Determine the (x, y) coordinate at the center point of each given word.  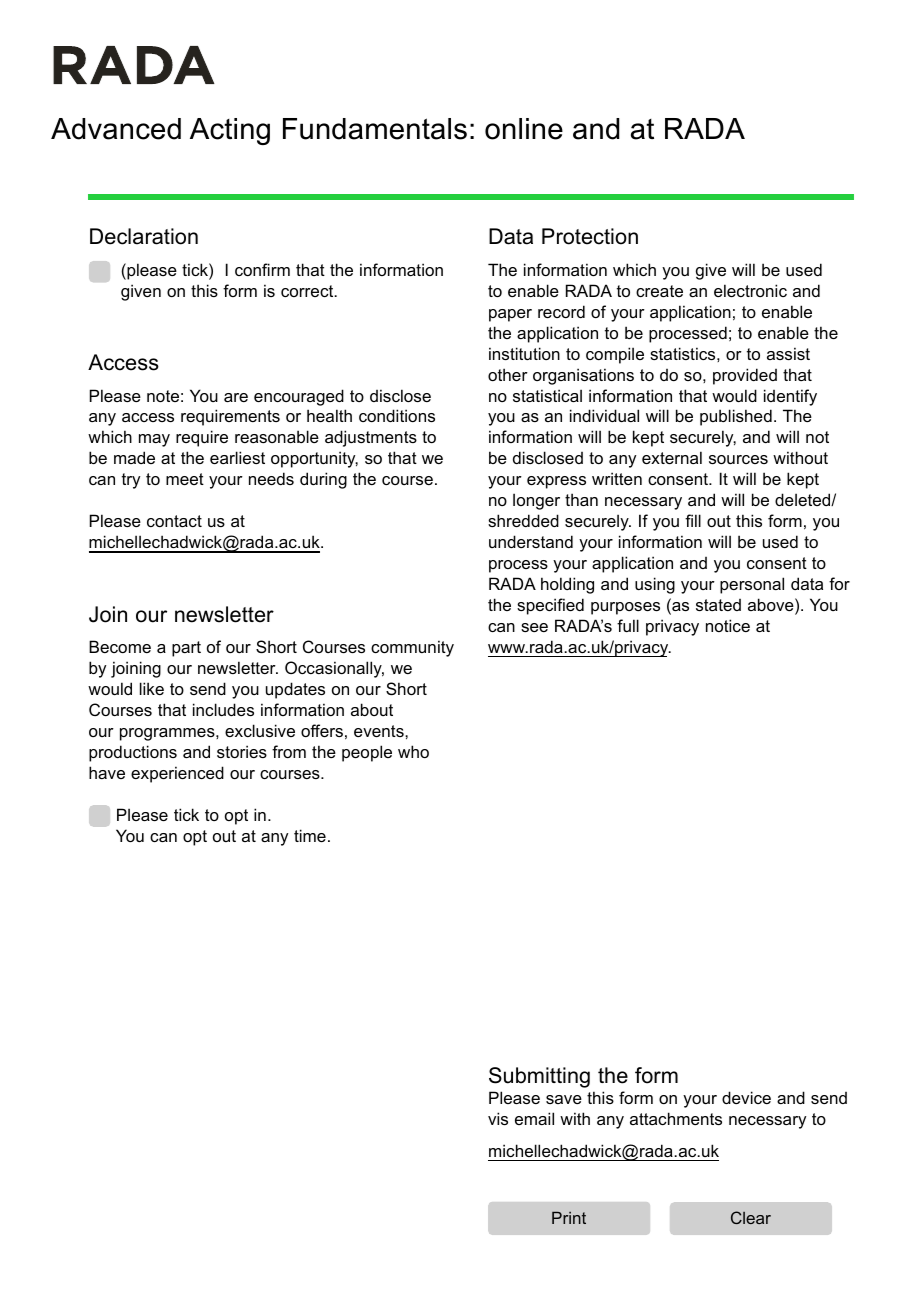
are (236, 397)
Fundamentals (375, 129)
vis (498, 1118)
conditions (397, 415)
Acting (230, 131)
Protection (590, 236)
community (412, 648)
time (310, 835)
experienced (177, 774)
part (186, 649)
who (413, 751)
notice (728, 625)
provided (745, 376)
